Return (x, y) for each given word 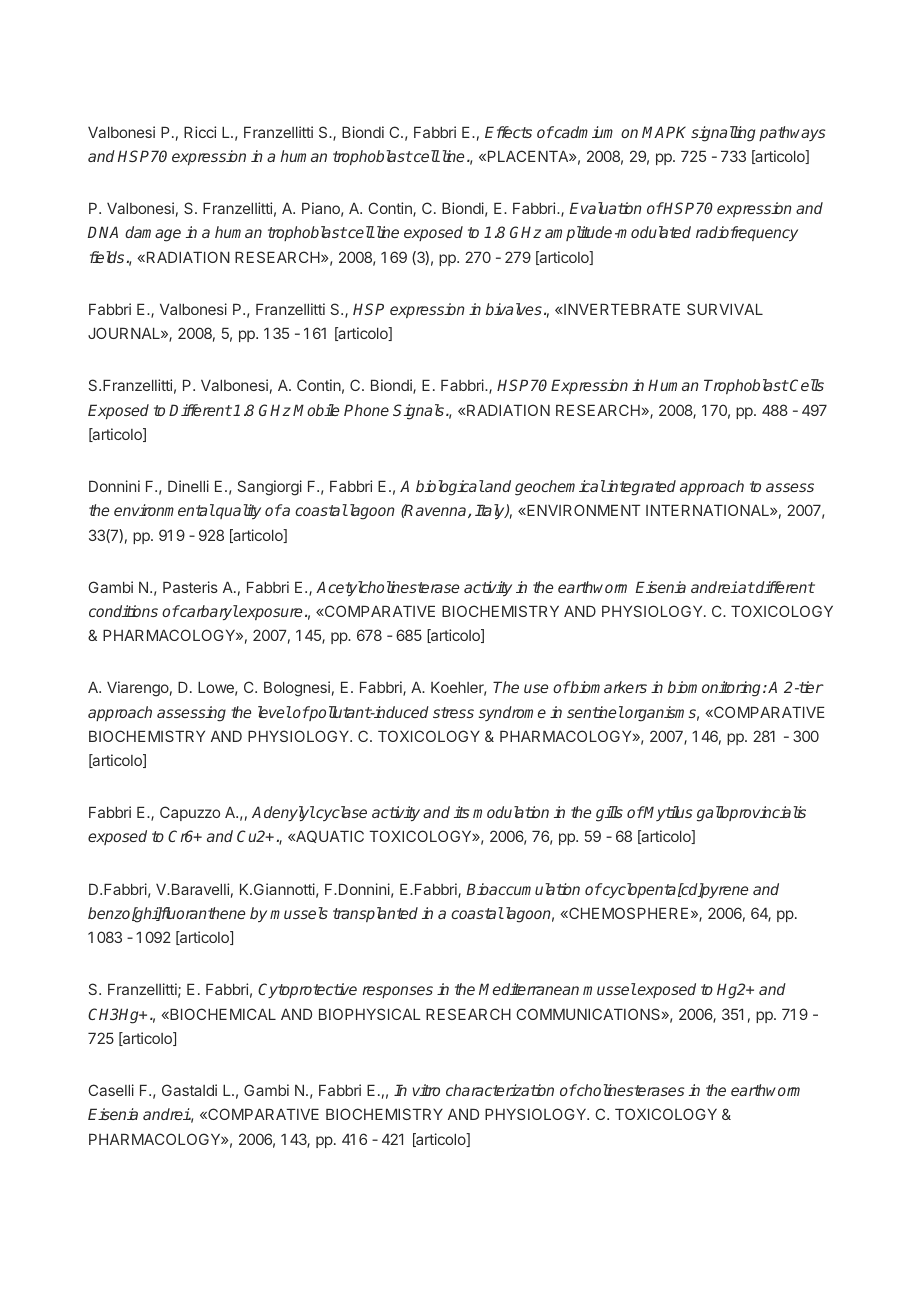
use (536, 688)
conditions (123, 611)
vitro (426, 1090)
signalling (723, 134)
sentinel (595, 712)
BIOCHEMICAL (222, 1014)
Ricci (200, 132)
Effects (508, 132)
